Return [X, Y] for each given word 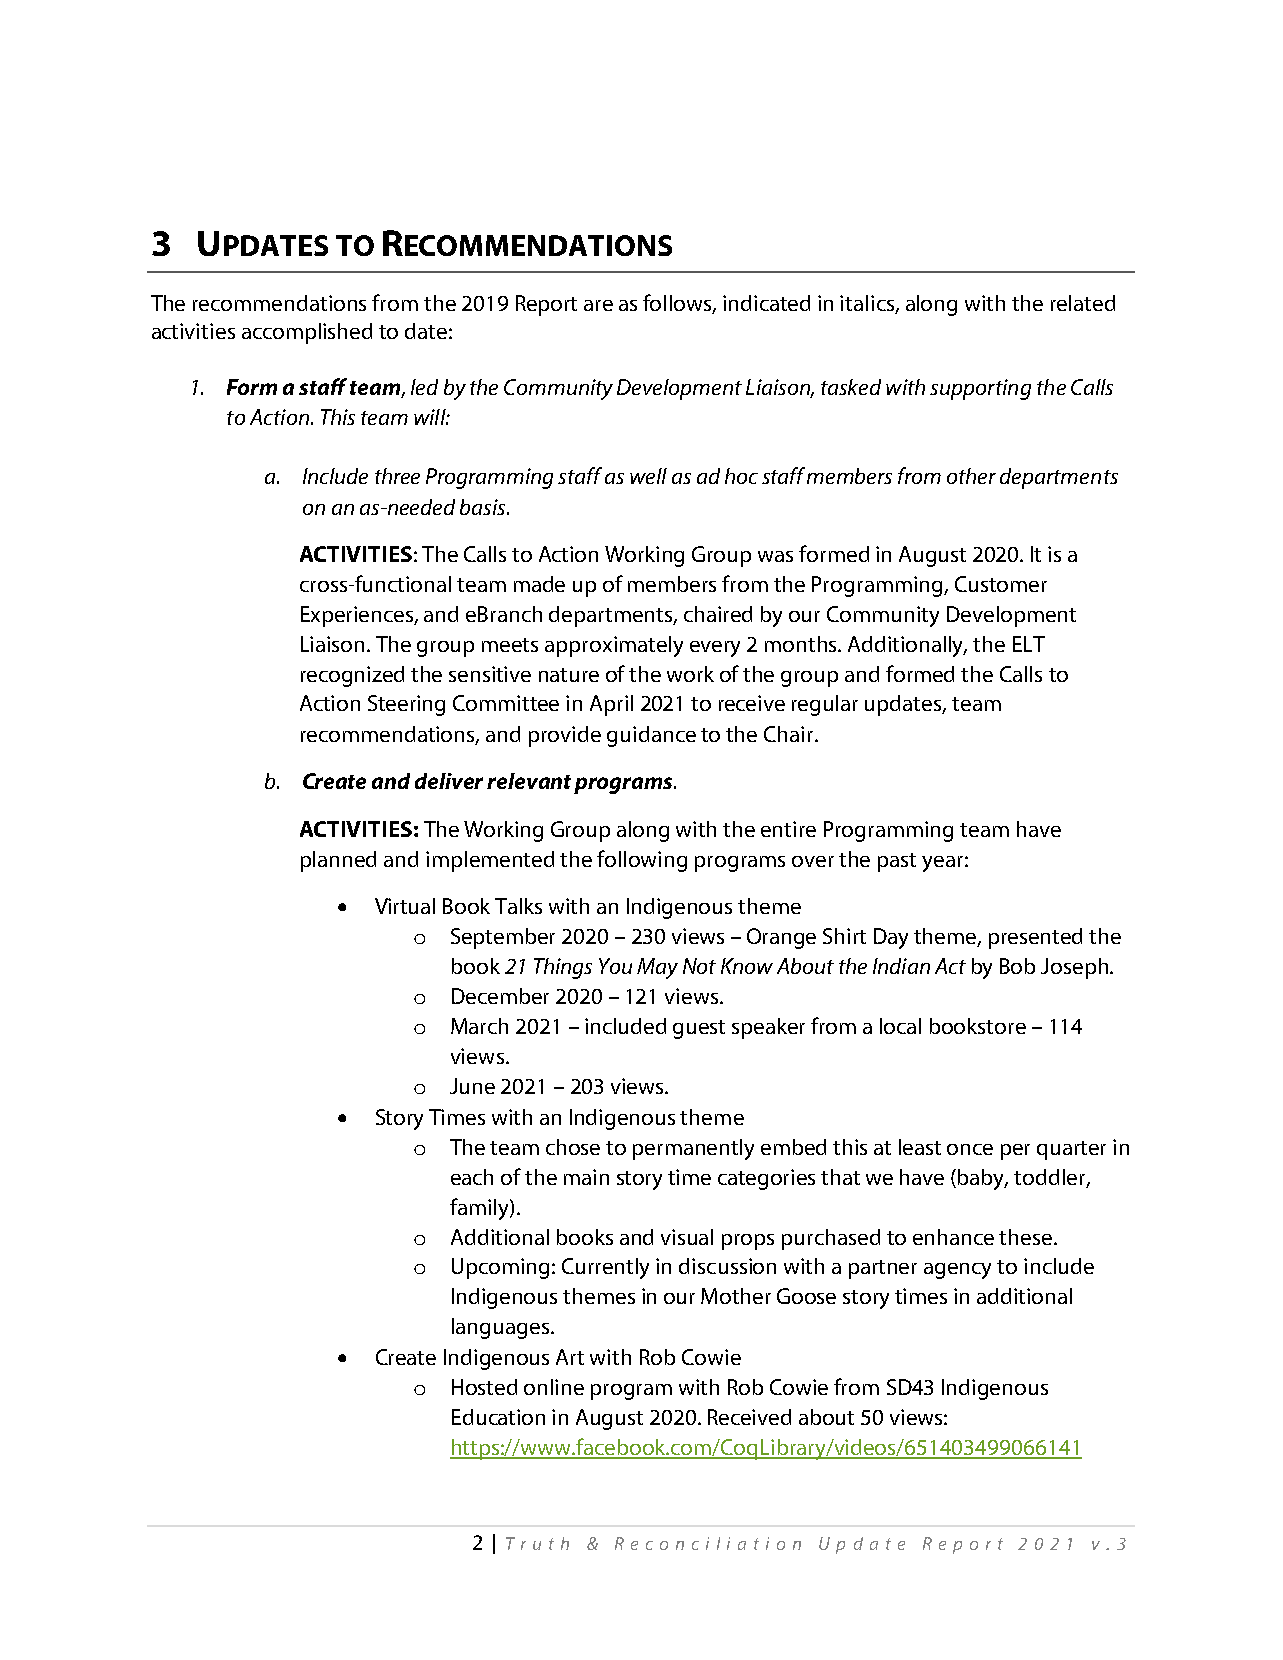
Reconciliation [708, 1543]
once [970, 1149]
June [472, 1086]
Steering [406, 705]
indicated [766, 303]
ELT [1029, 644]
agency [957, 1271]
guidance [651, 736]
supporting [980, 389]
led [424, 387]
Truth [537, 1543]
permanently [693, 1149]
